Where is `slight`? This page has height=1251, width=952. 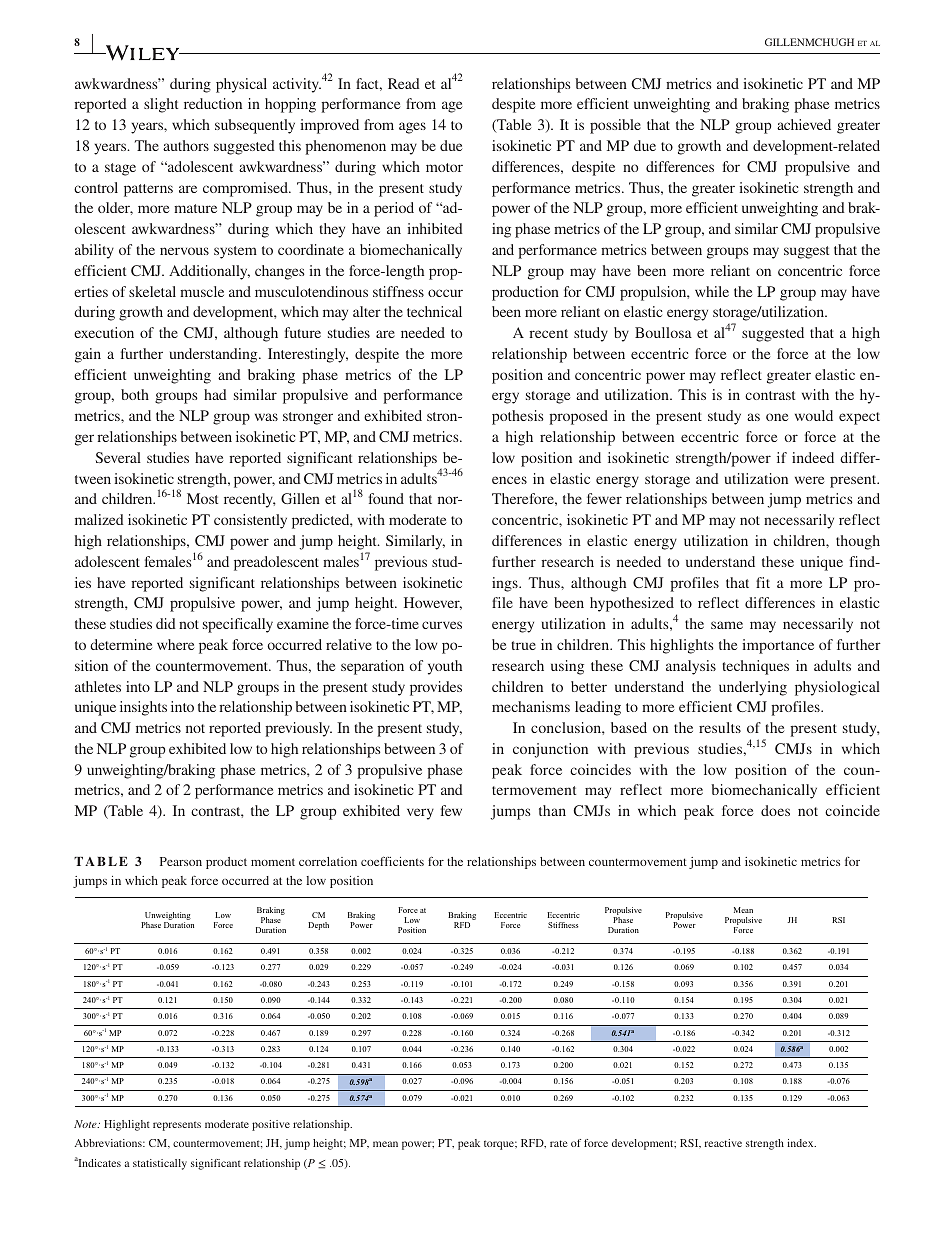 slight is located at coordinates (161, 105).
